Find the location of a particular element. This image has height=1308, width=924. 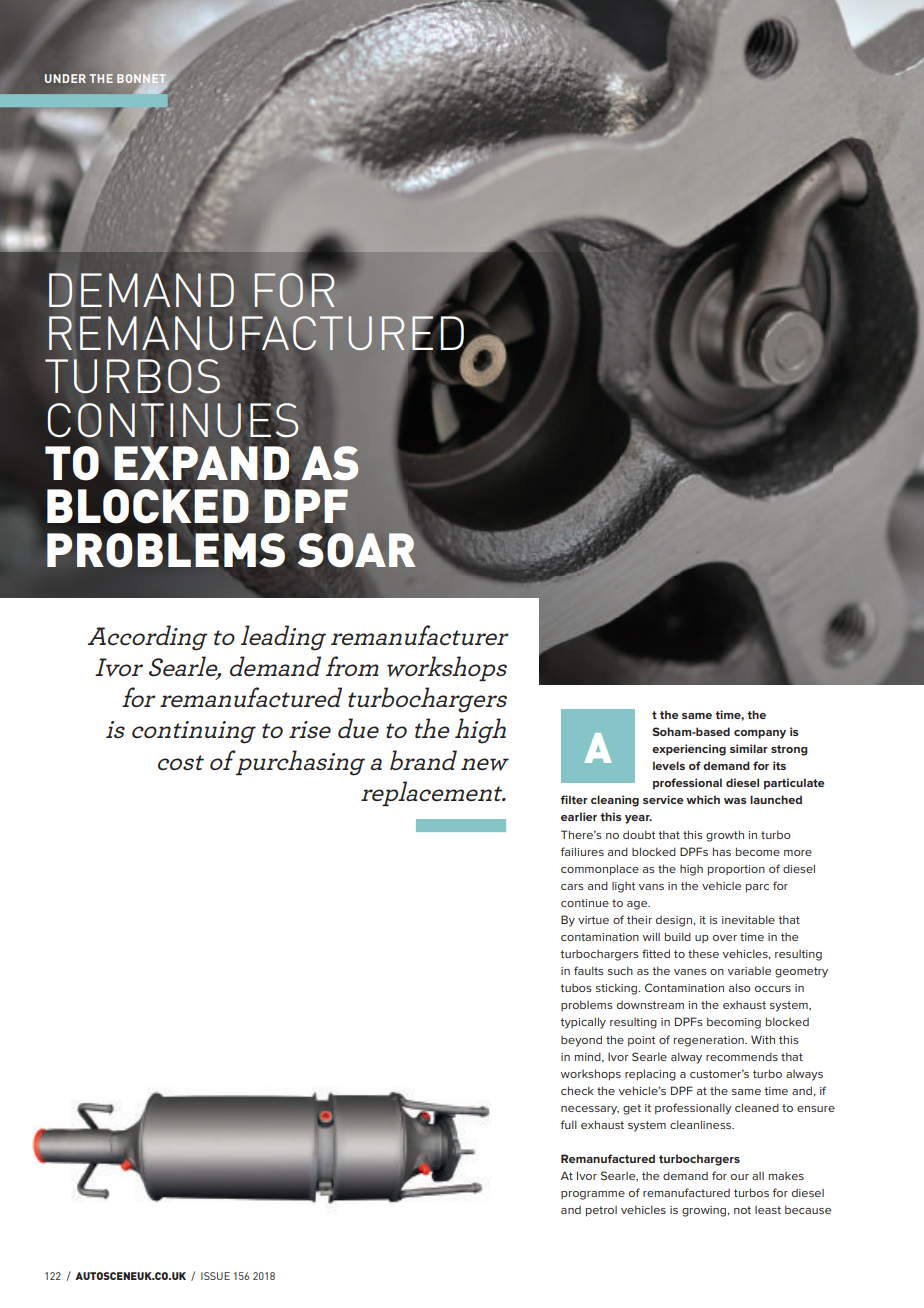

EXPAND is located at coordinates (201, 463).
